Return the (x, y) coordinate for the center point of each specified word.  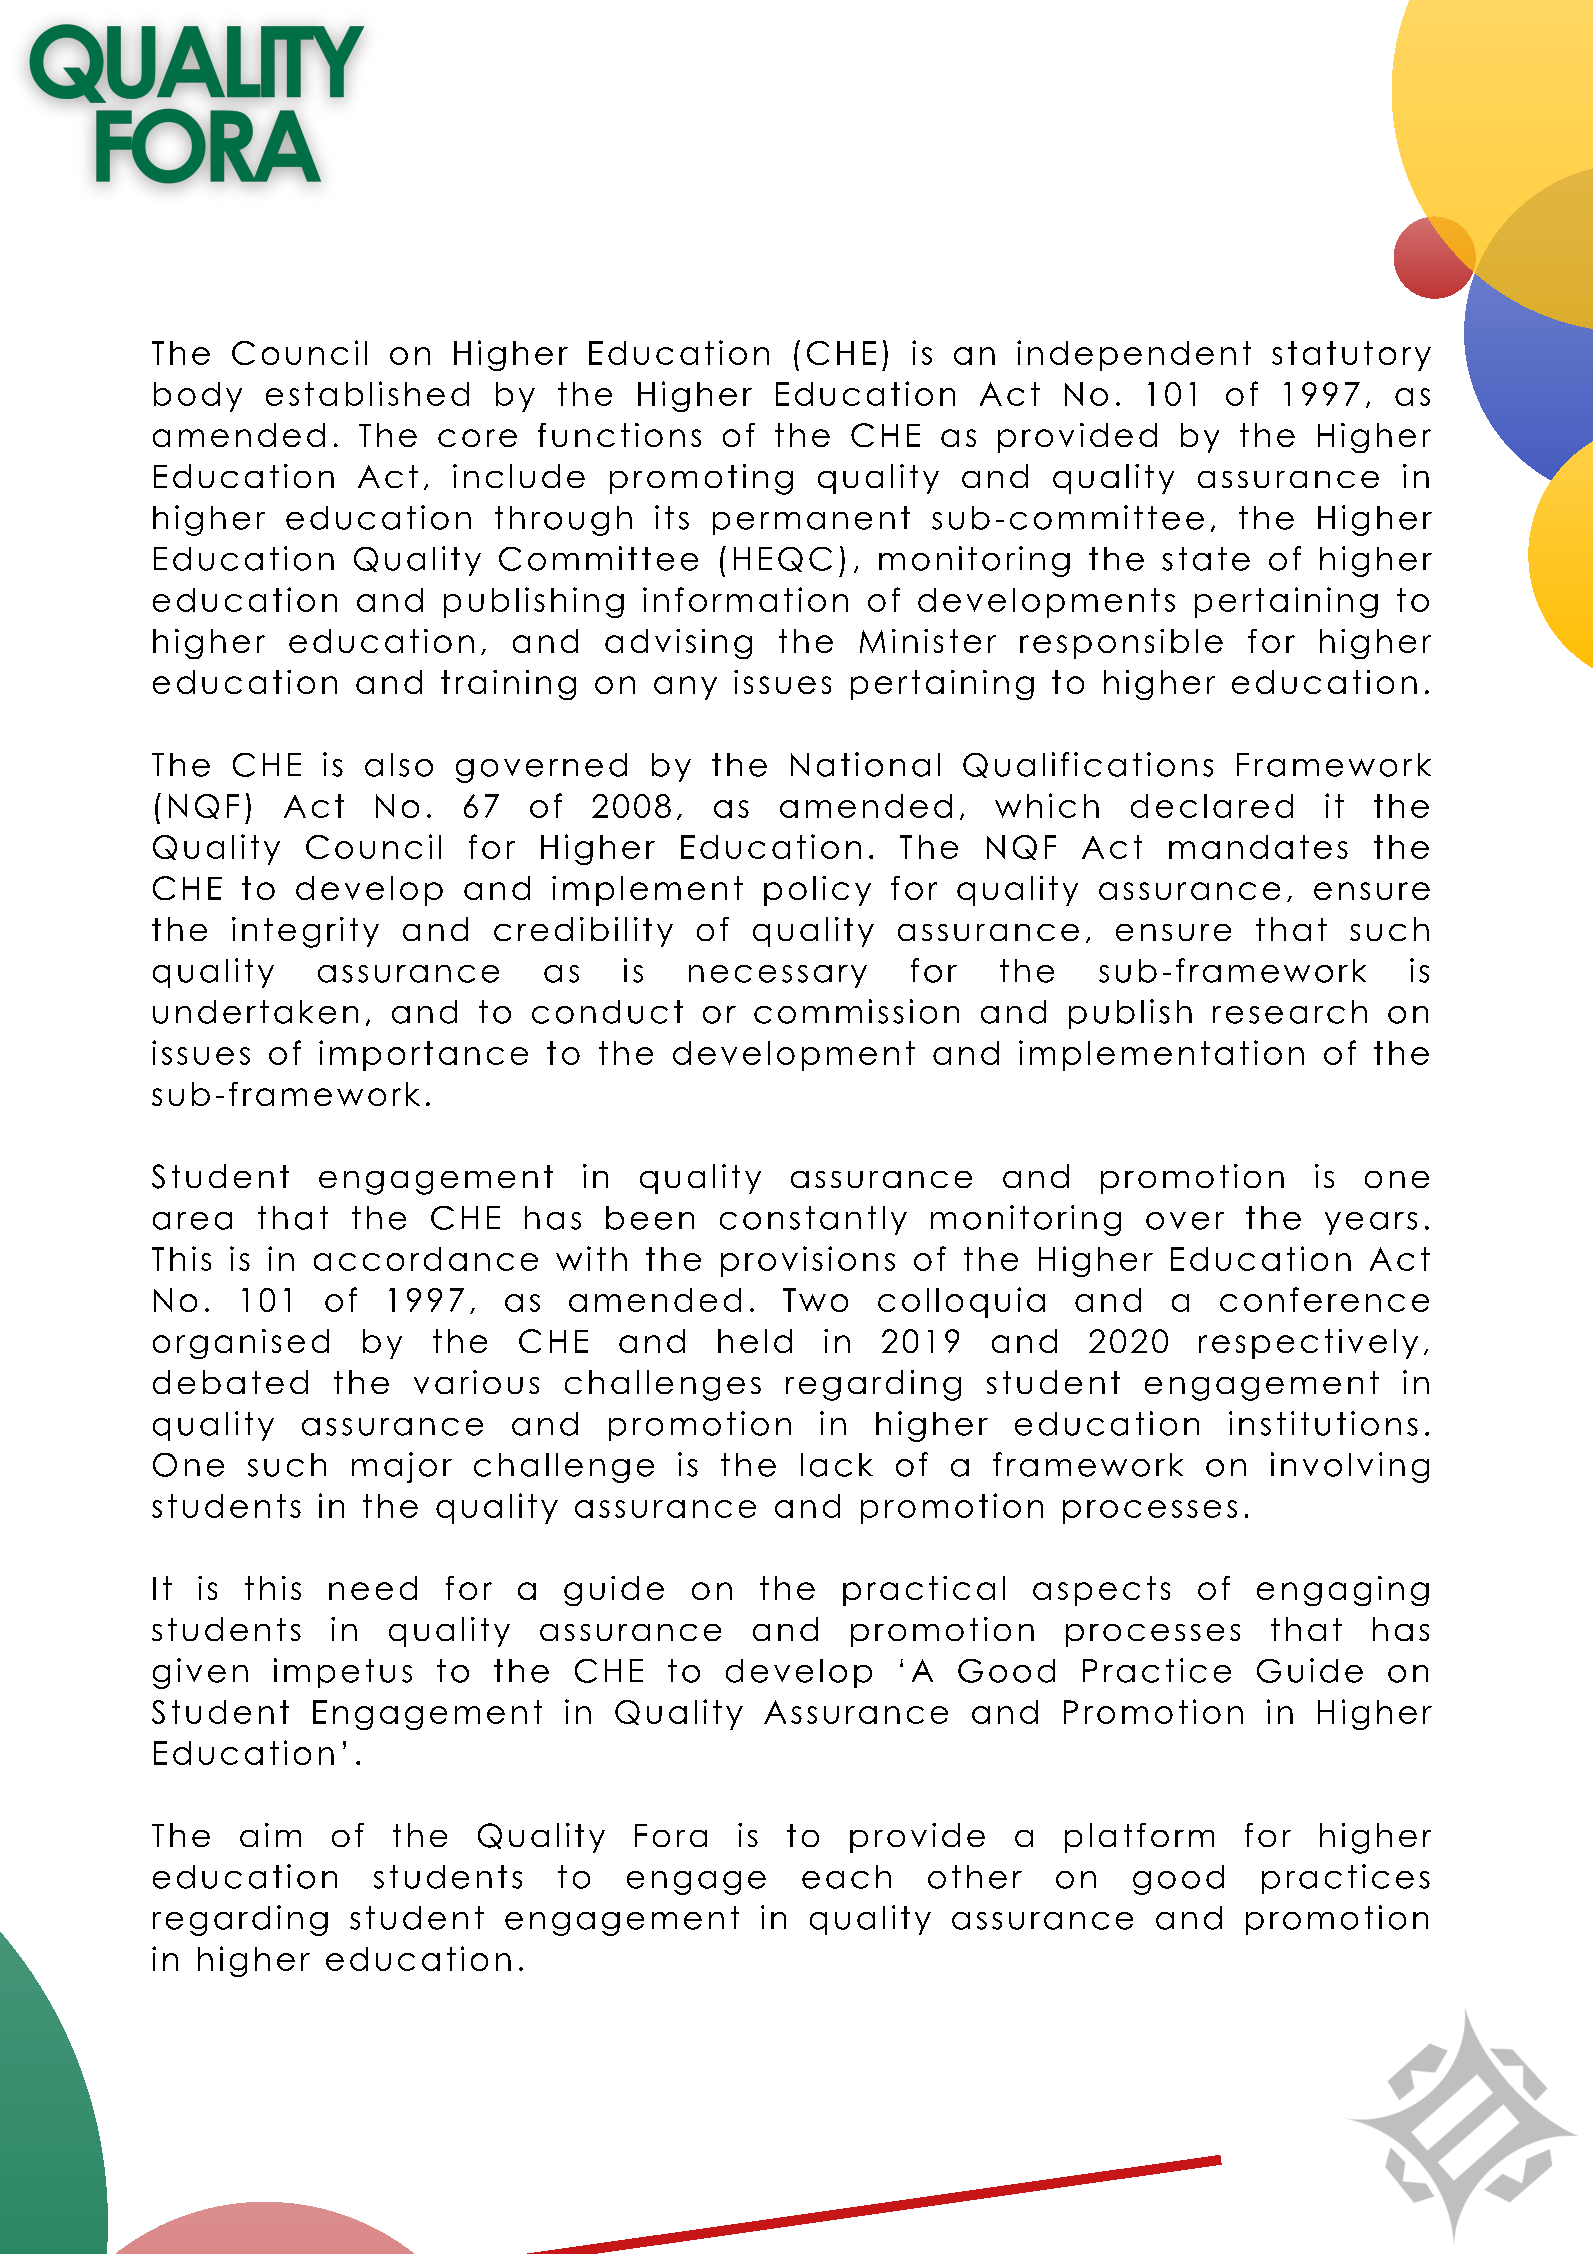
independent (1134, 355)
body (198, 397)
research (1290, 1012)
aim (270, 1835)
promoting (701, 479)
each (846, 1877)
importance (423, 1055)
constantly (813, 1220)
